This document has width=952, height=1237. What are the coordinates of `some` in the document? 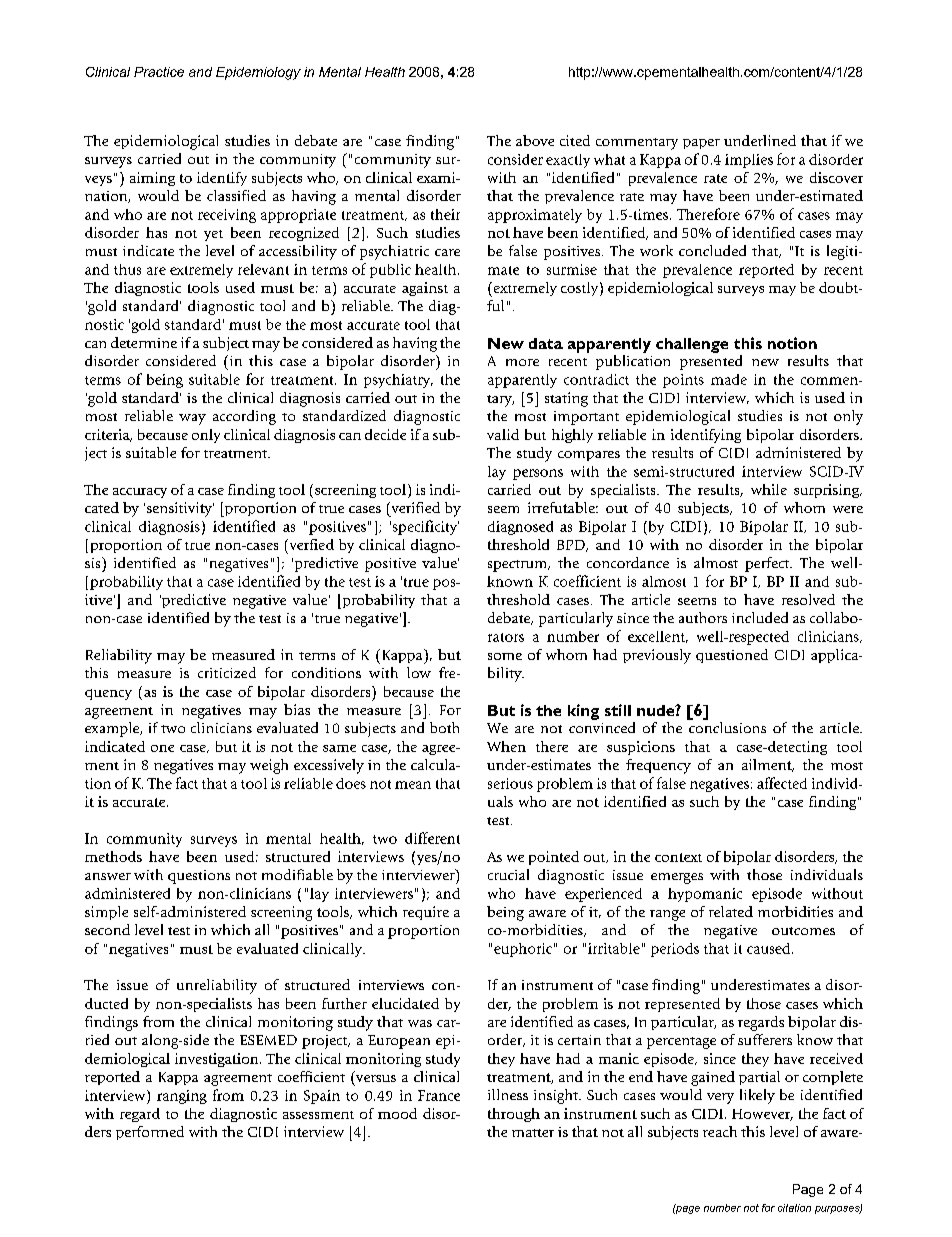 It's located at (505, 656).
